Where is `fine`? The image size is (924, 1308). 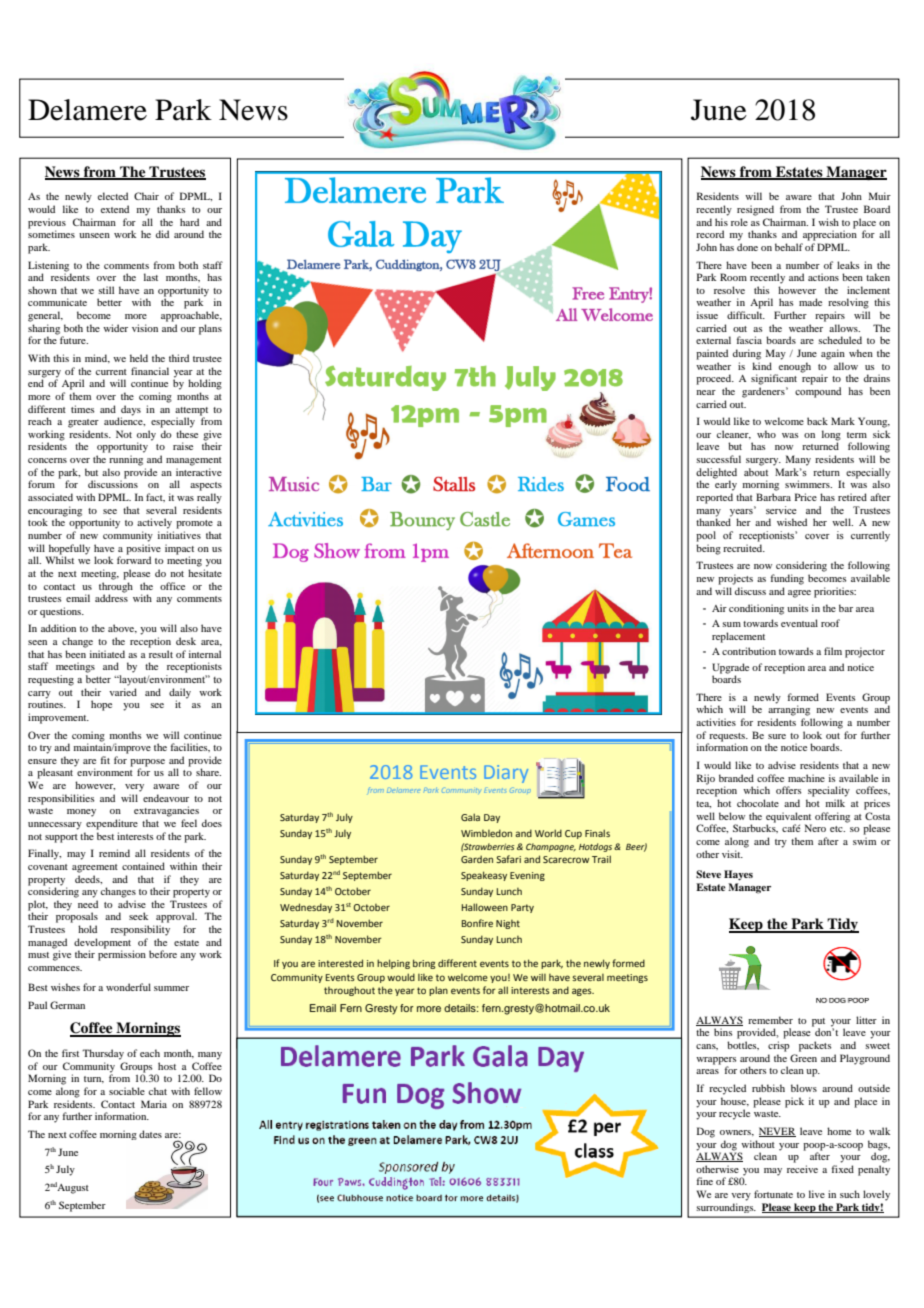 fine is located at coordinates (705, 1181).
